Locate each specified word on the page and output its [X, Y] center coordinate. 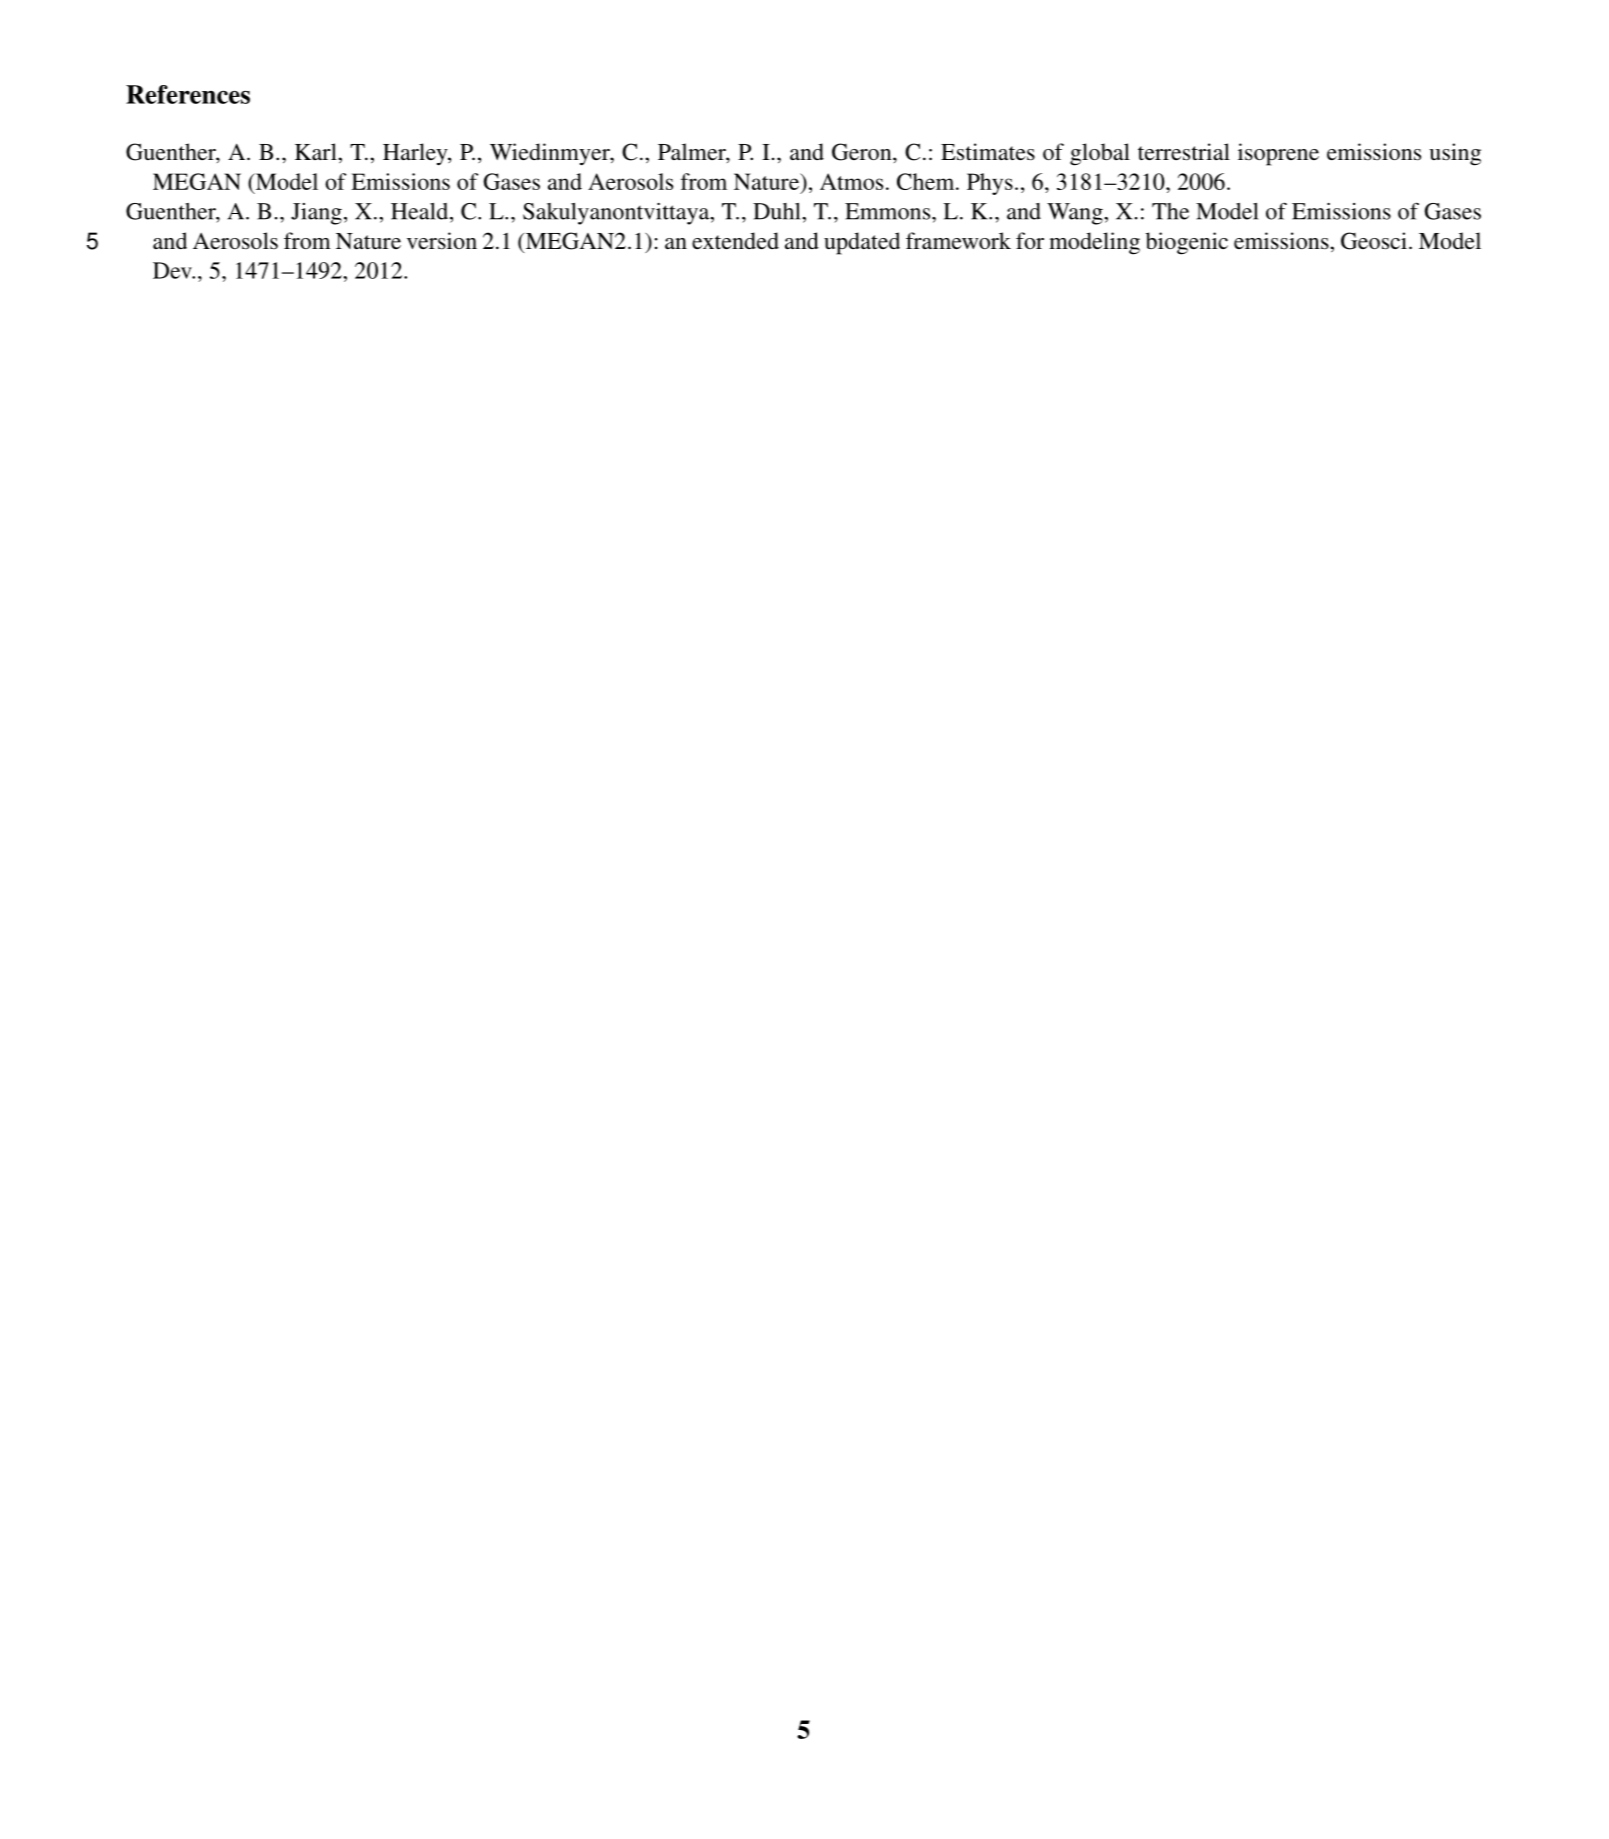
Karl [317, 151]
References [188, 94]
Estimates [988, 152]
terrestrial [1184, 152]
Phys [990, 184]
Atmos [851, 181]
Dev [173, 270]
